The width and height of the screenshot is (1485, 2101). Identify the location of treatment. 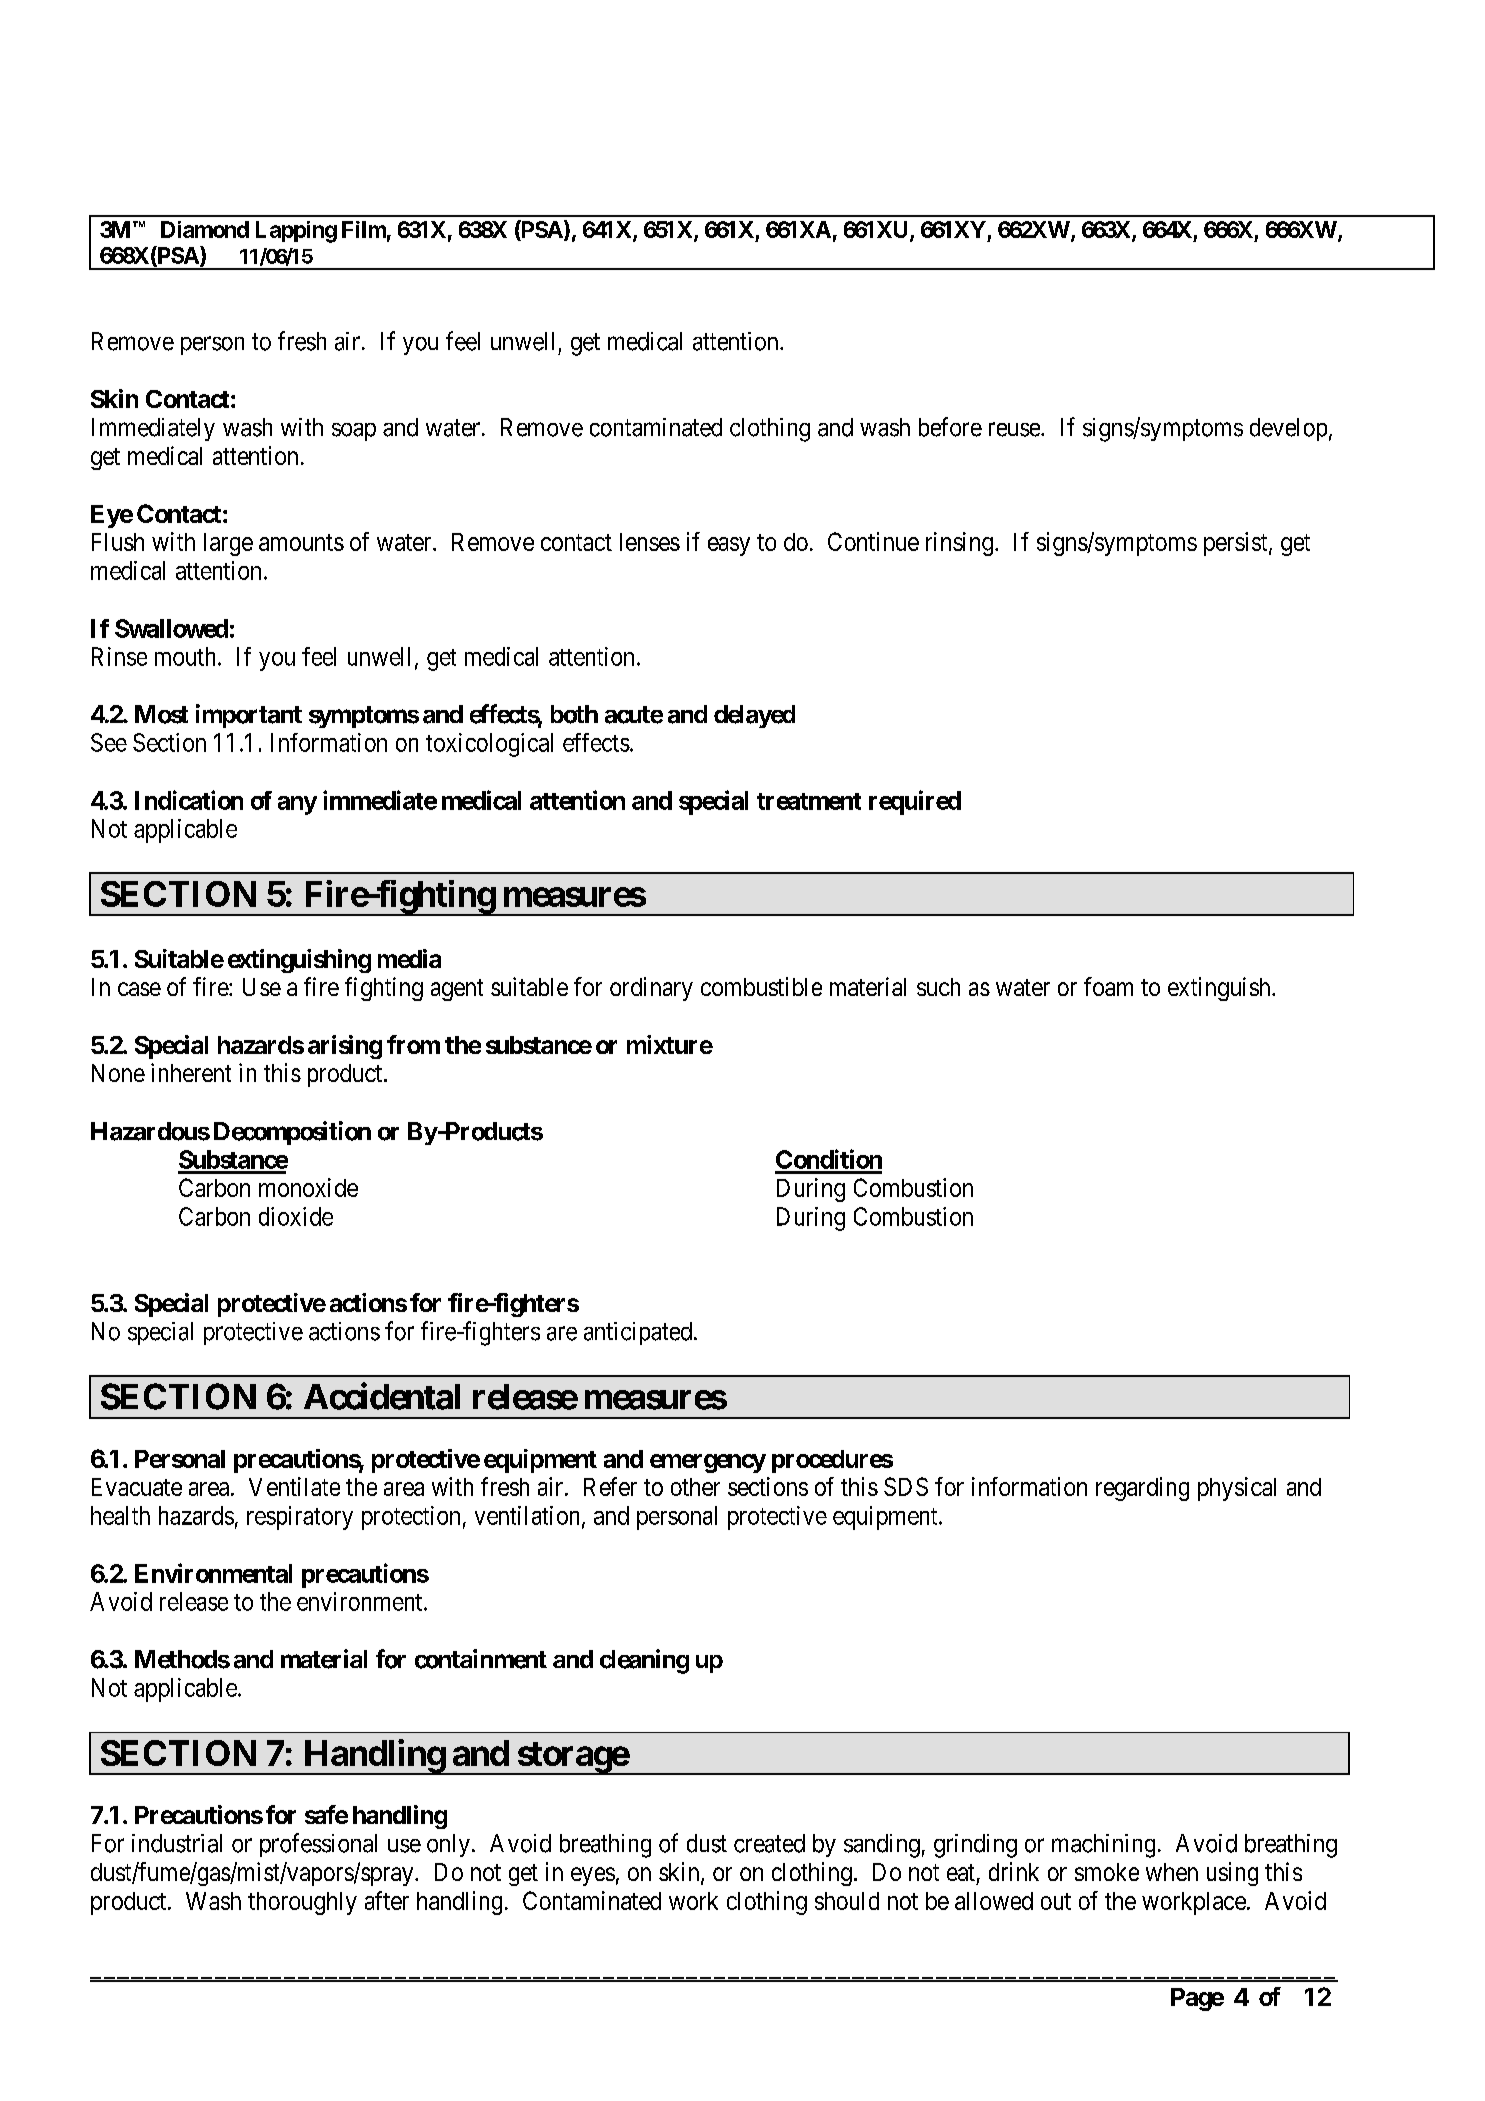
(809, 801).
